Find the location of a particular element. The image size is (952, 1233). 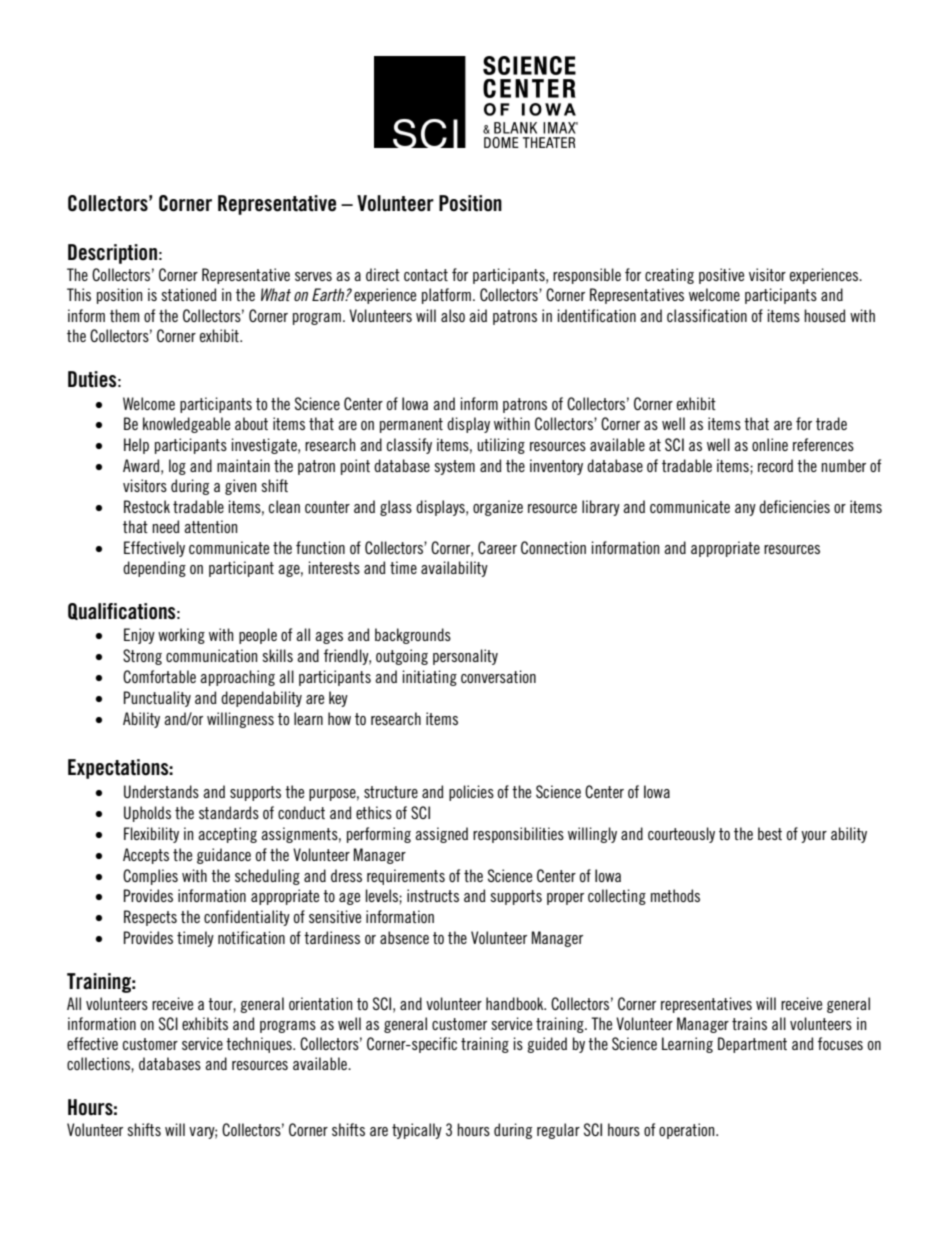

platform is located at coordinates (446, 296).
